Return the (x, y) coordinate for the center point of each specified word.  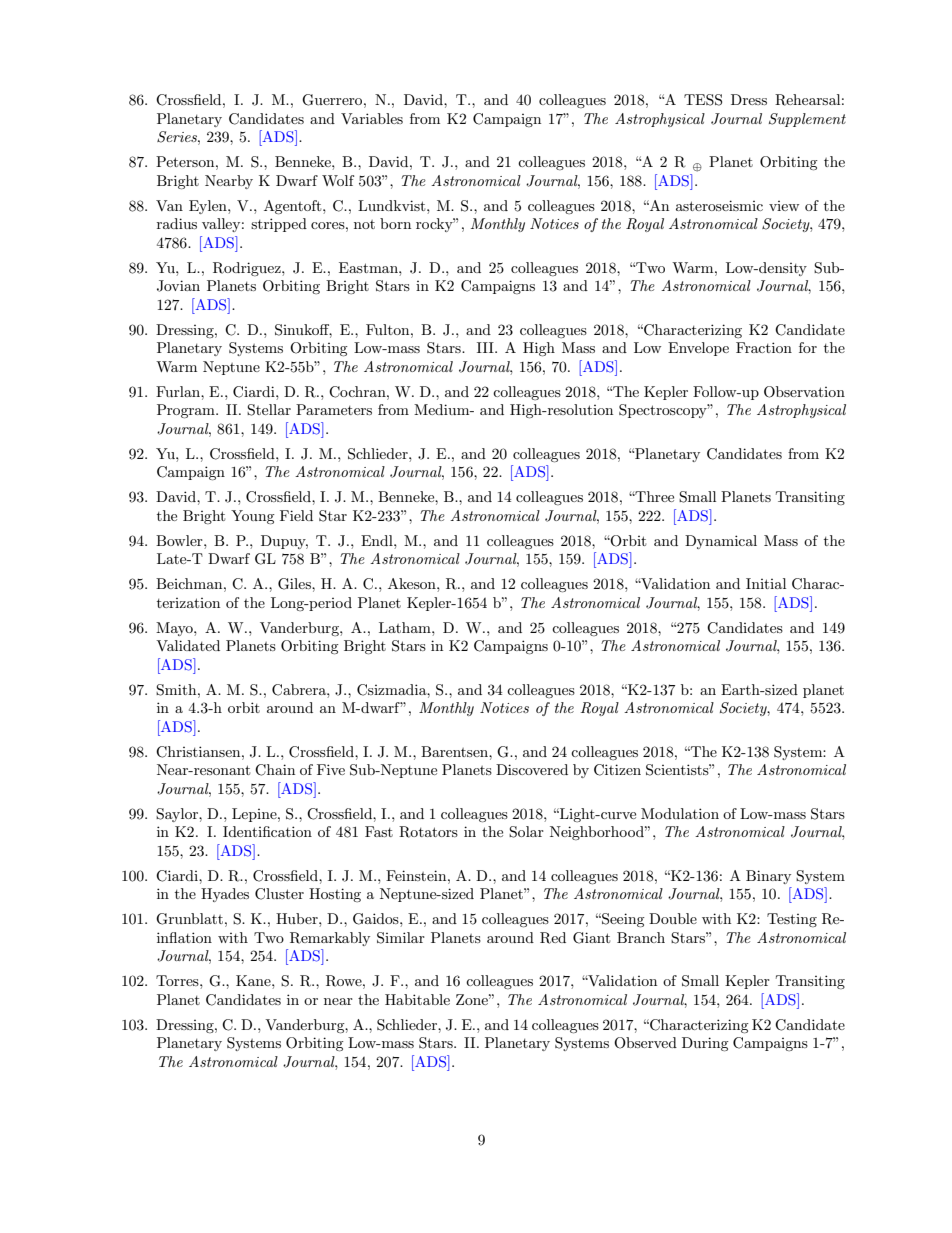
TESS (703, 100)
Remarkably (330, 939)
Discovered (532, 769)
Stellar (269, 410)
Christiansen (199, 752)
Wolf (338, 180)
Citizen (617, 770)
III (486, 347)
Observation (804, 392)
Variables (372, 118)
